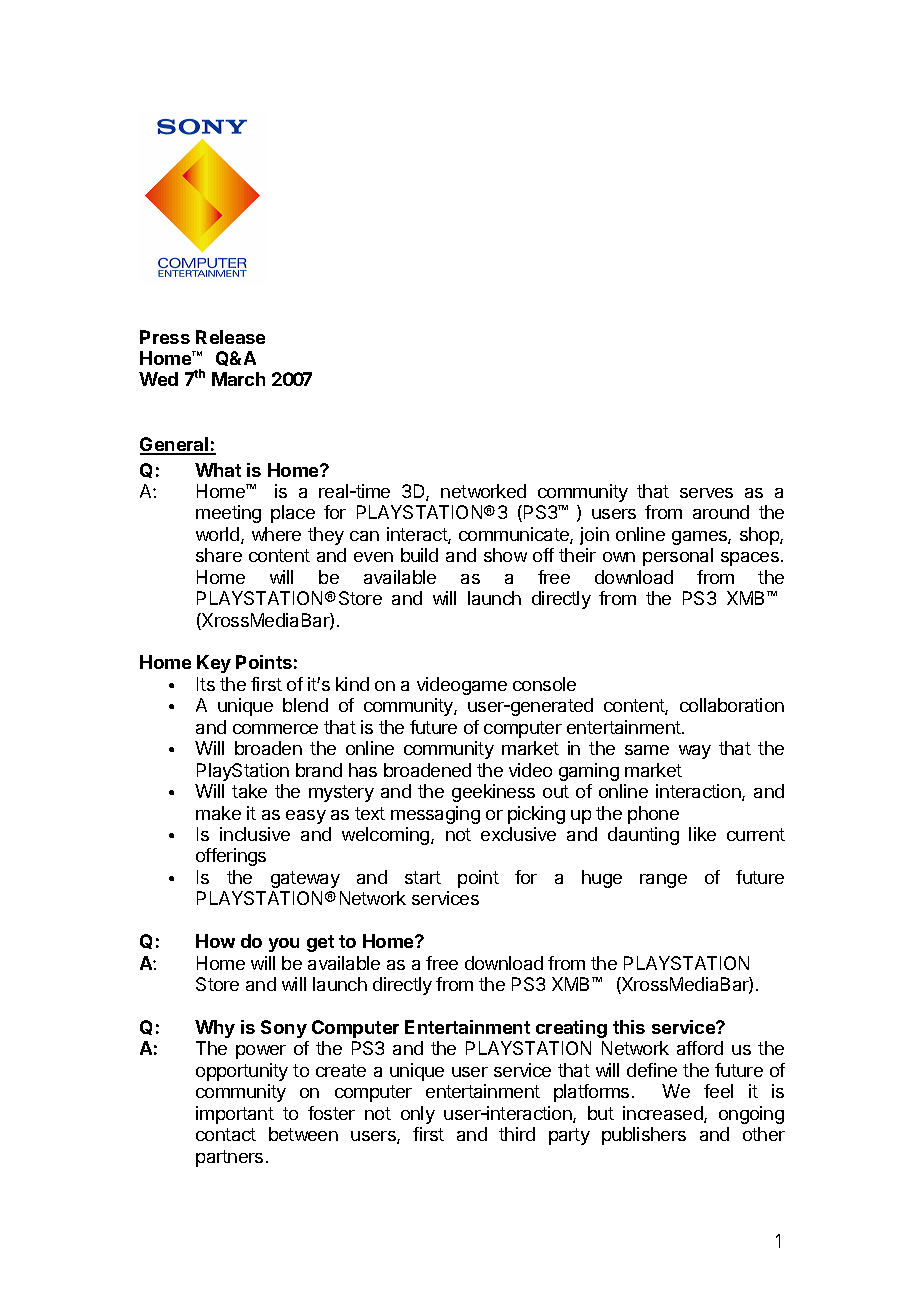 The height and width of the screenshot is (1308, 924). Describe the element at coordinates (664, 1114) in the screenshot. I see `increased` at that location.
